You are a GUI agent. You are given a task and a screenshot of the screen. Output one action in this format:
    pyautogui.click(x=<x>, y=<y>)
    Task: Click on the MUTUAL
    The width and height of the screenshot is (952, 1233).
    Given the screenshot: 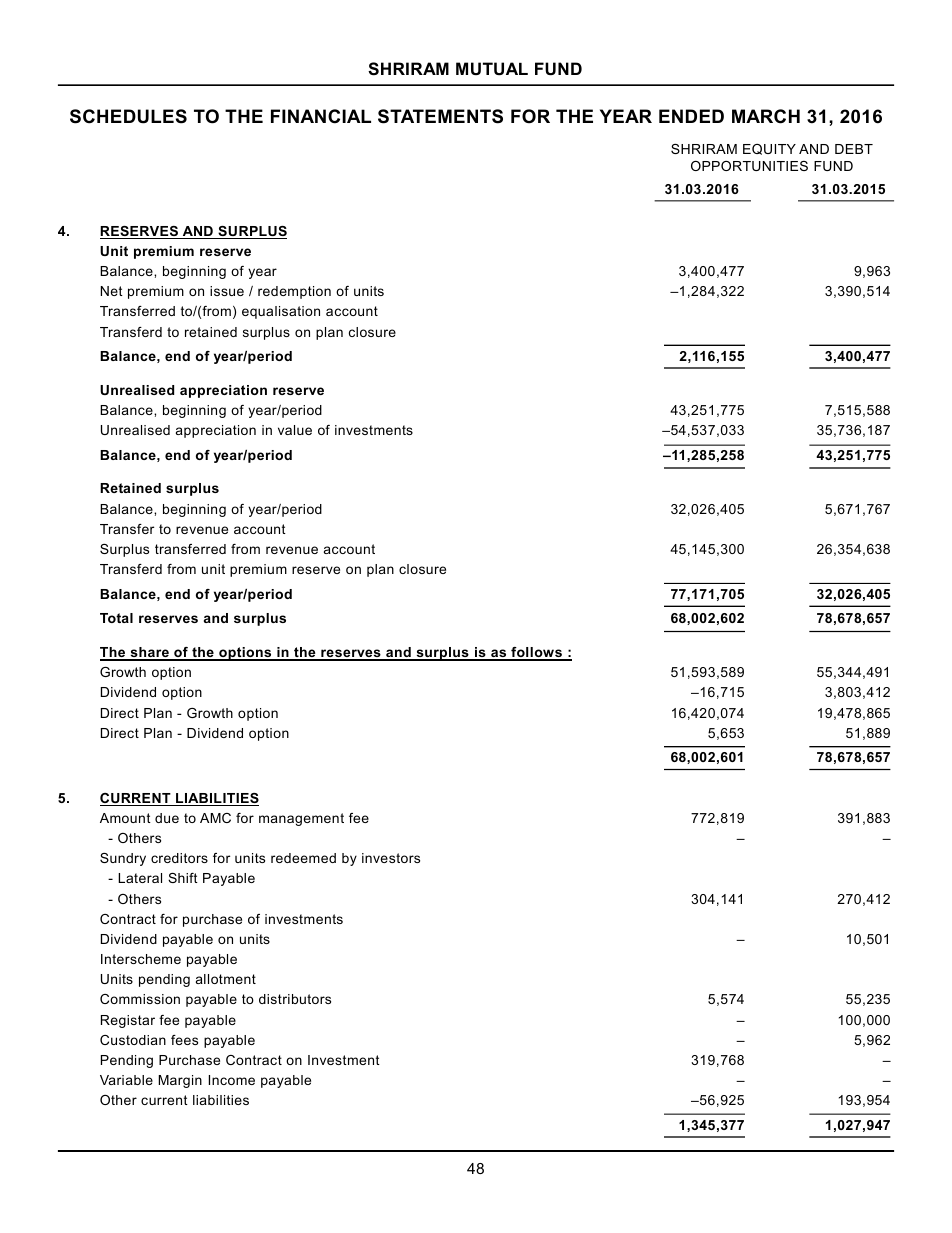 What is the action you would take?
    pyautogui.click(x=492, y=68)
